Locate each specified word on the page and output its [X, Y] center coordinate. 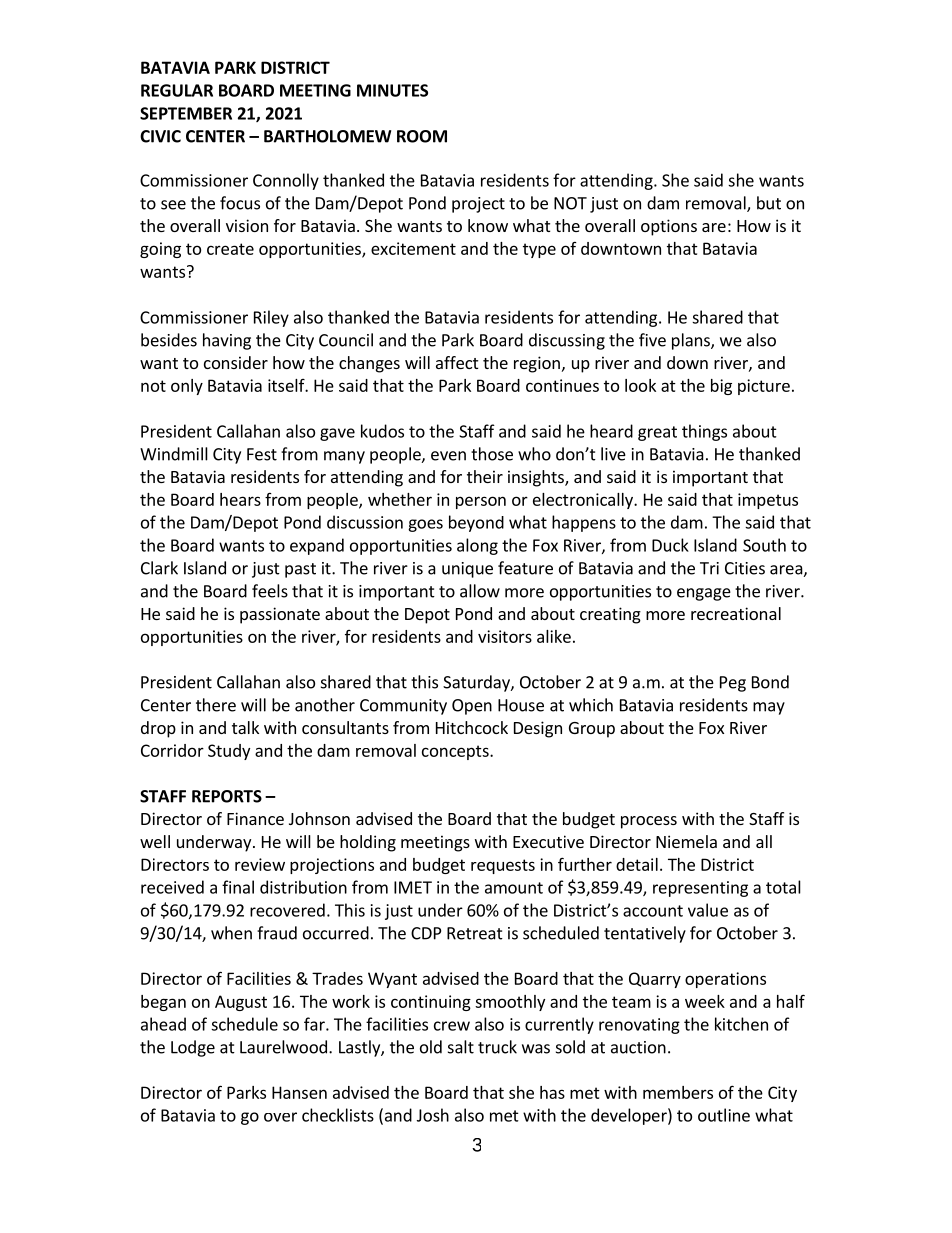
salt [461, 1047]
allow [480, 591]
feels [270, 591]
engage [704, 594]
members [678, 1092]
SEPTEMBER [186, 113]
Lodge [193, 1048]
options [669, 227]
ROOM [422, 136]
